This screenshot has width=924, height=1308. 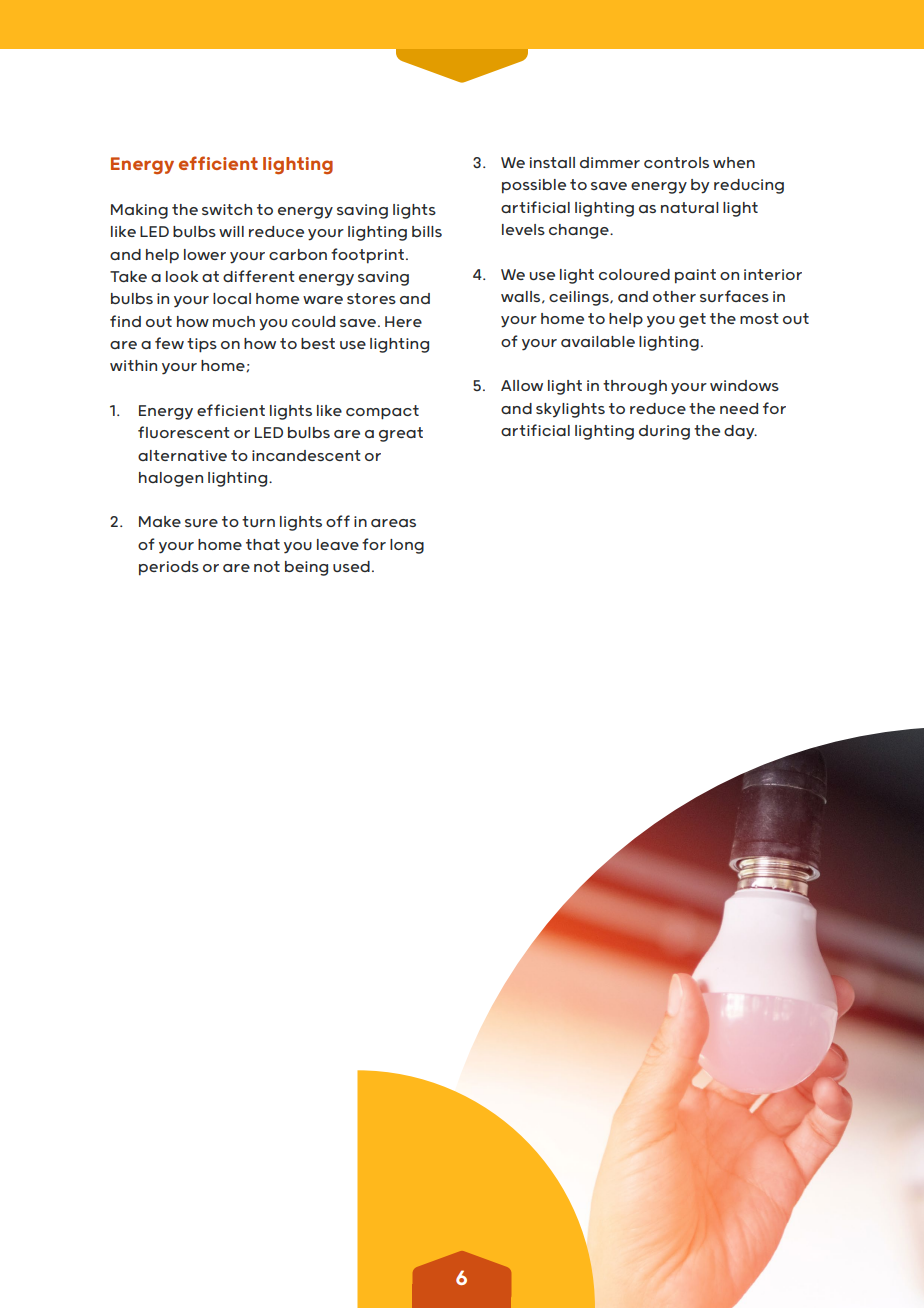 I want to click on local, so click(x=232, y=298).
